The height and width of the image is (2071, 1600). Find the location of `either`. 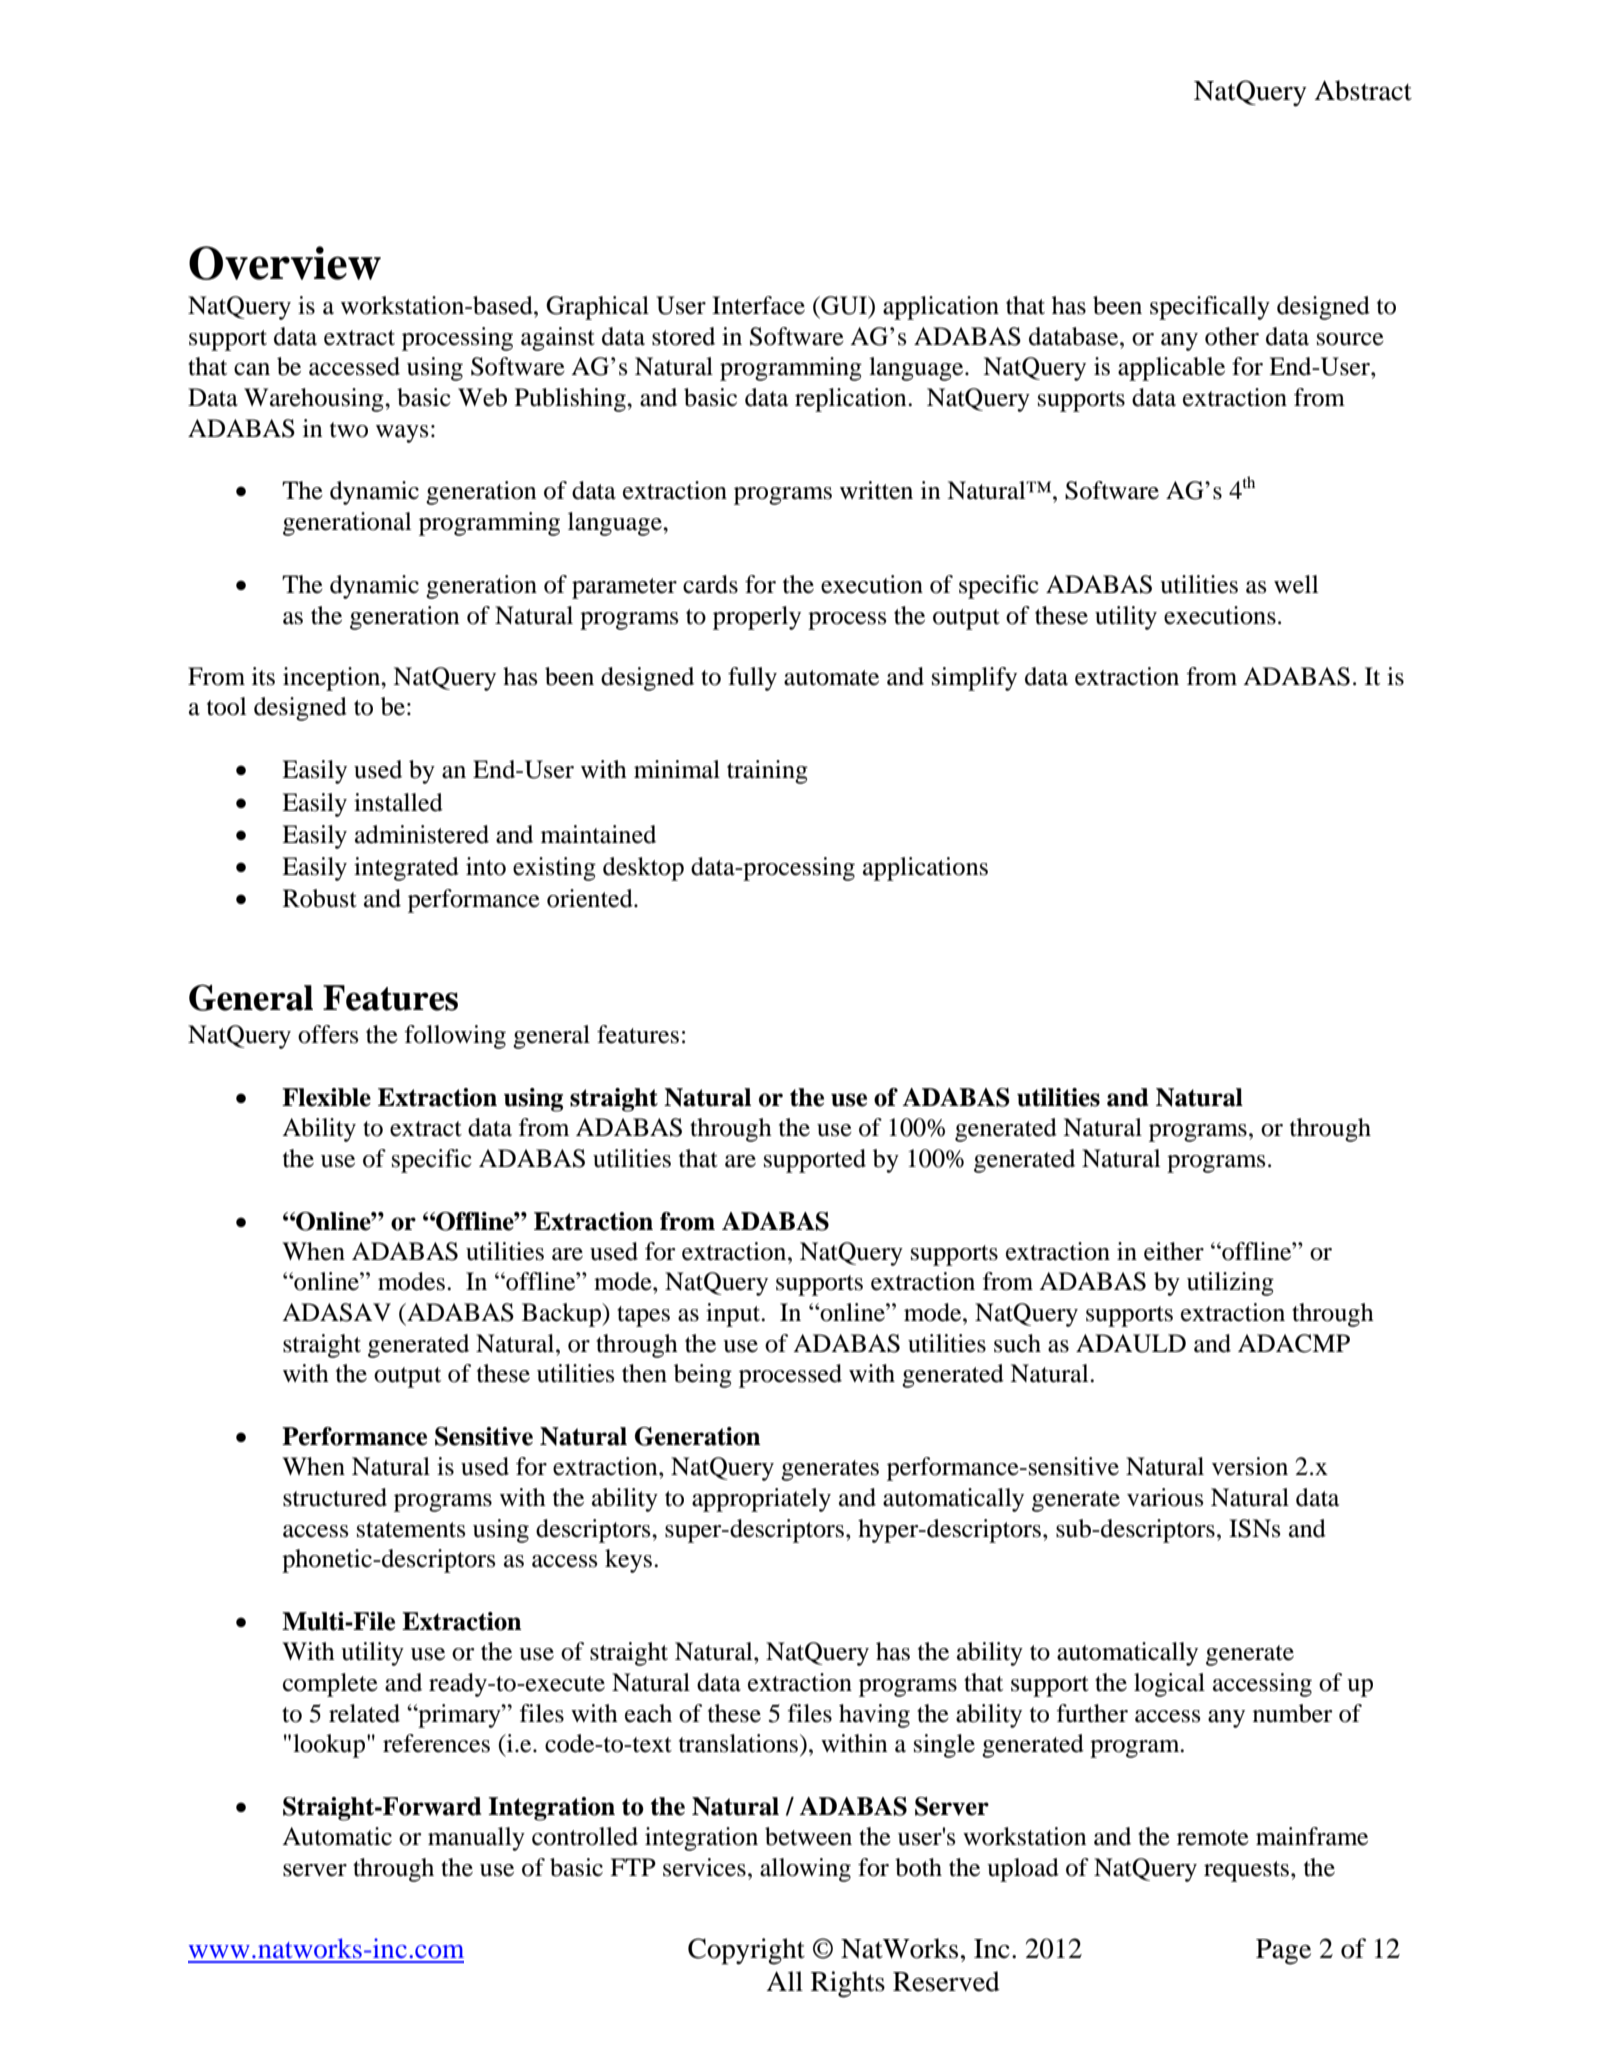

either is located at coordinates (1174, 1251).
